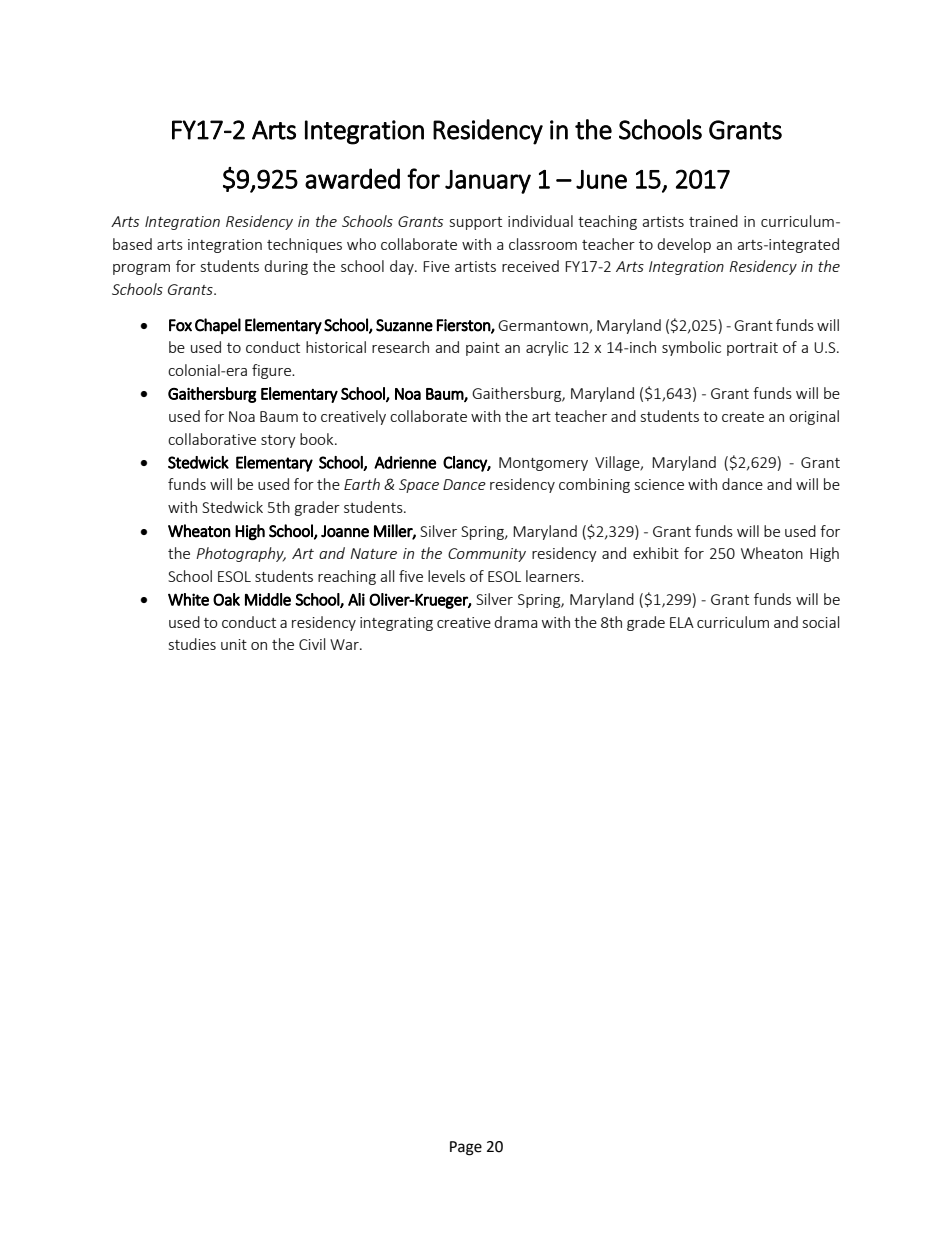 This screenshot has height=1233, width=952. What do you see at coordinates (483, 349) in the screenshot?
I see `paint` at bounding box center [483, 349].
